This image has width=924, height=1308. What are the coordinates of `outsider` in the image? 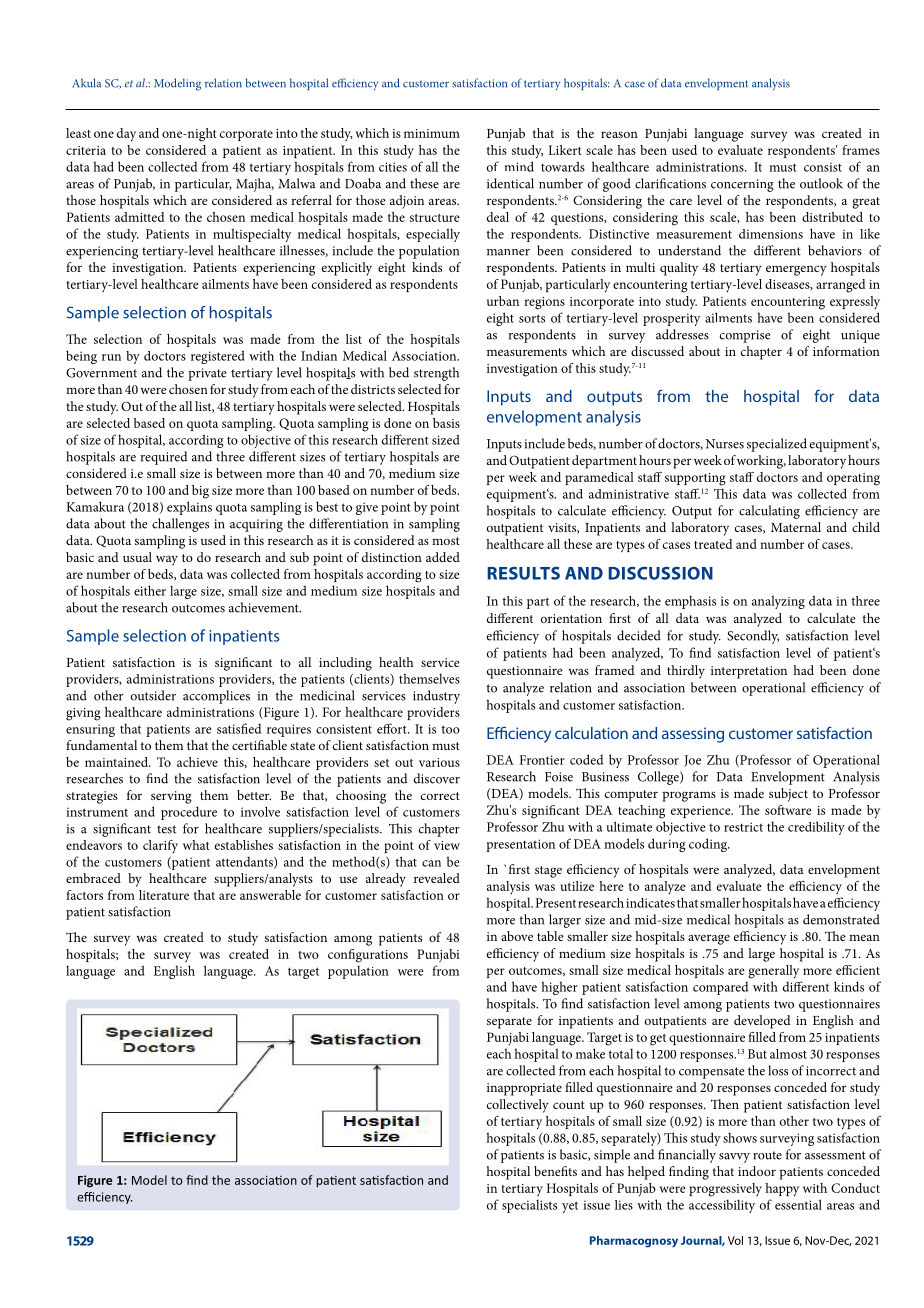 It's located at (153, 695).
